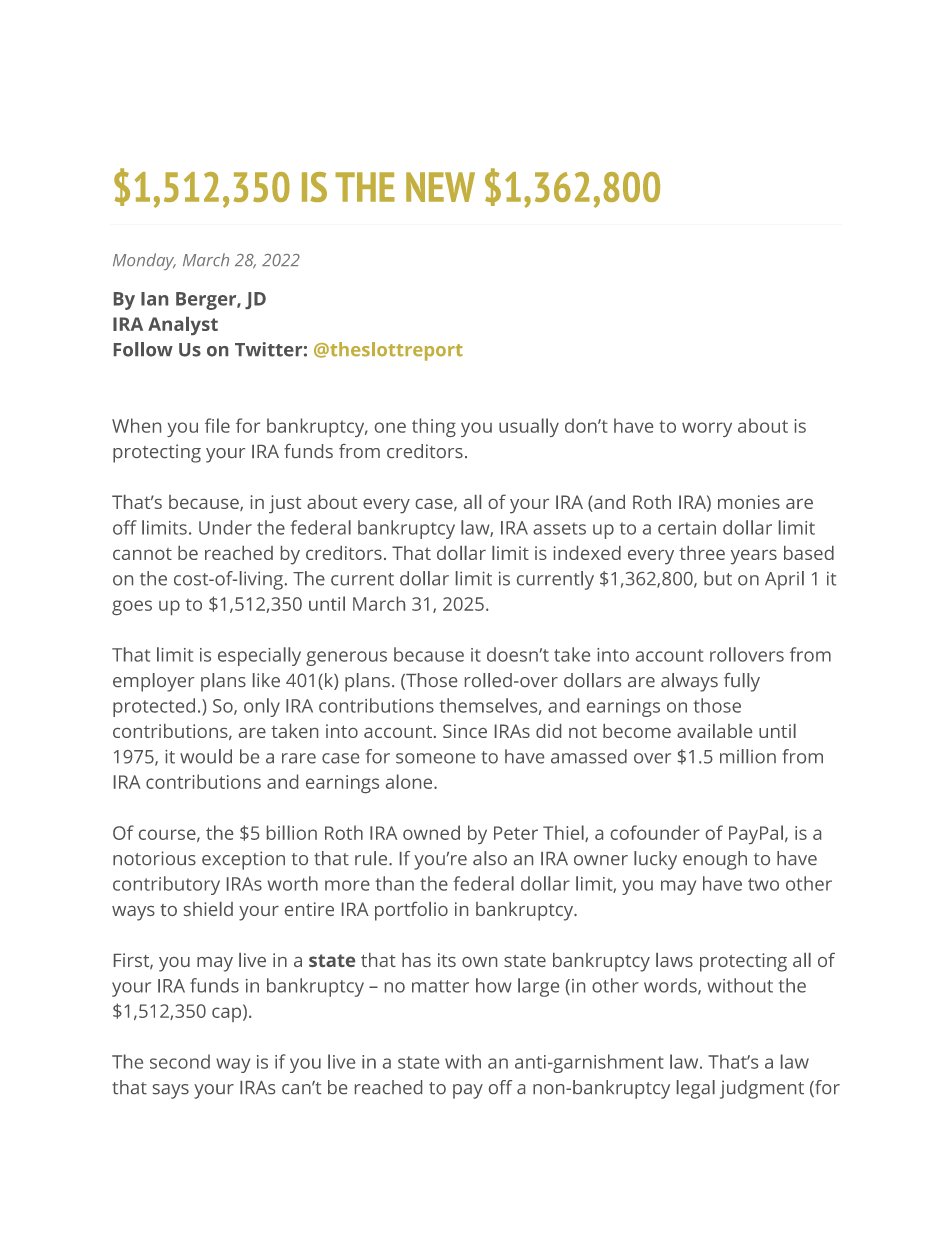 The image size is (952, 1233). Describe the element at coordinates (440, 187) in the screenshot. I see `NEW` at that location.
